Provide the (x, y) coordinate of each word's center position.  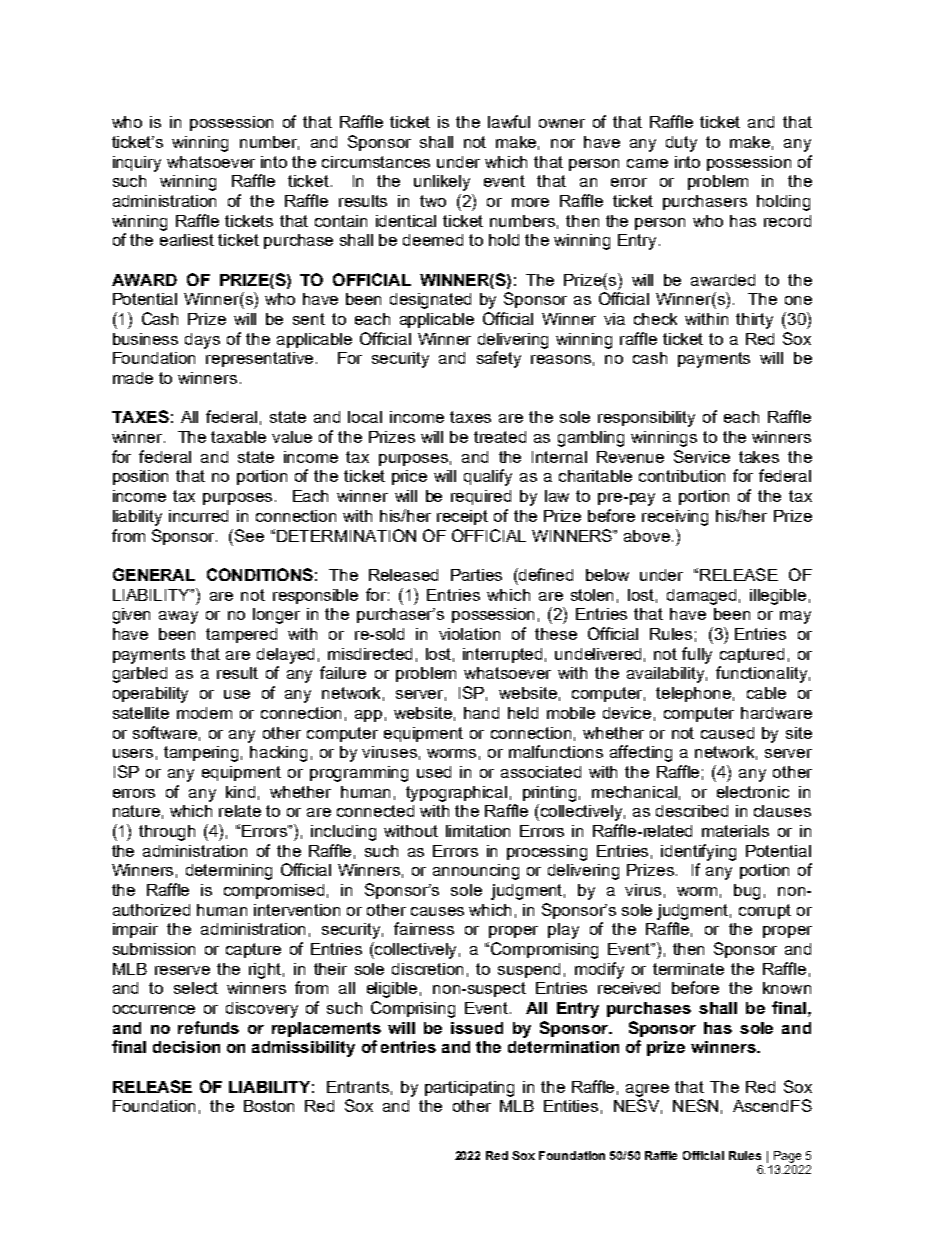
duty (681, 144)
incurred (198, 516)
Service (702, 456)
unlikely (442, 183)
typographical (456, 794)
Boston (269, 1106)
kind (240, 792)
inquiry (137, 164)
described (692, 811)
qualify (488, 477)
